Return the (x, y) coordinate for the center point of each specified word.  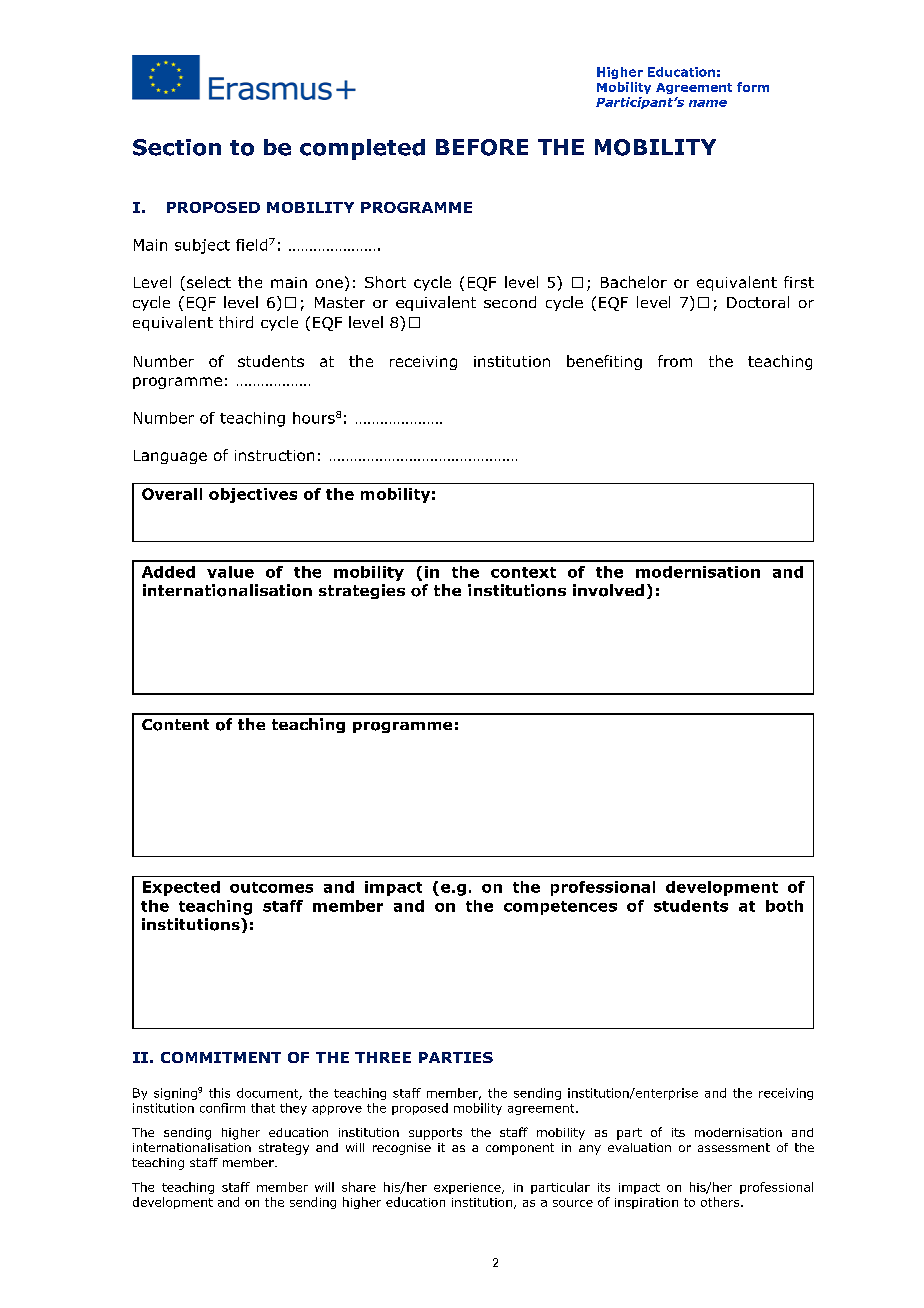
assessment (734, 1147)
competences (560, 908)
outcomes (271, 887)
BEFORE (482, 147)
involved (608, 590)
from (675, 361)
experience (468, 1188)
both (784, 906)
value (230, 572)
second (510, 302)
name (708, 103)
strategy (284, 1149)
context (523, 572)
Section (177, 147)
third (236, 322)
